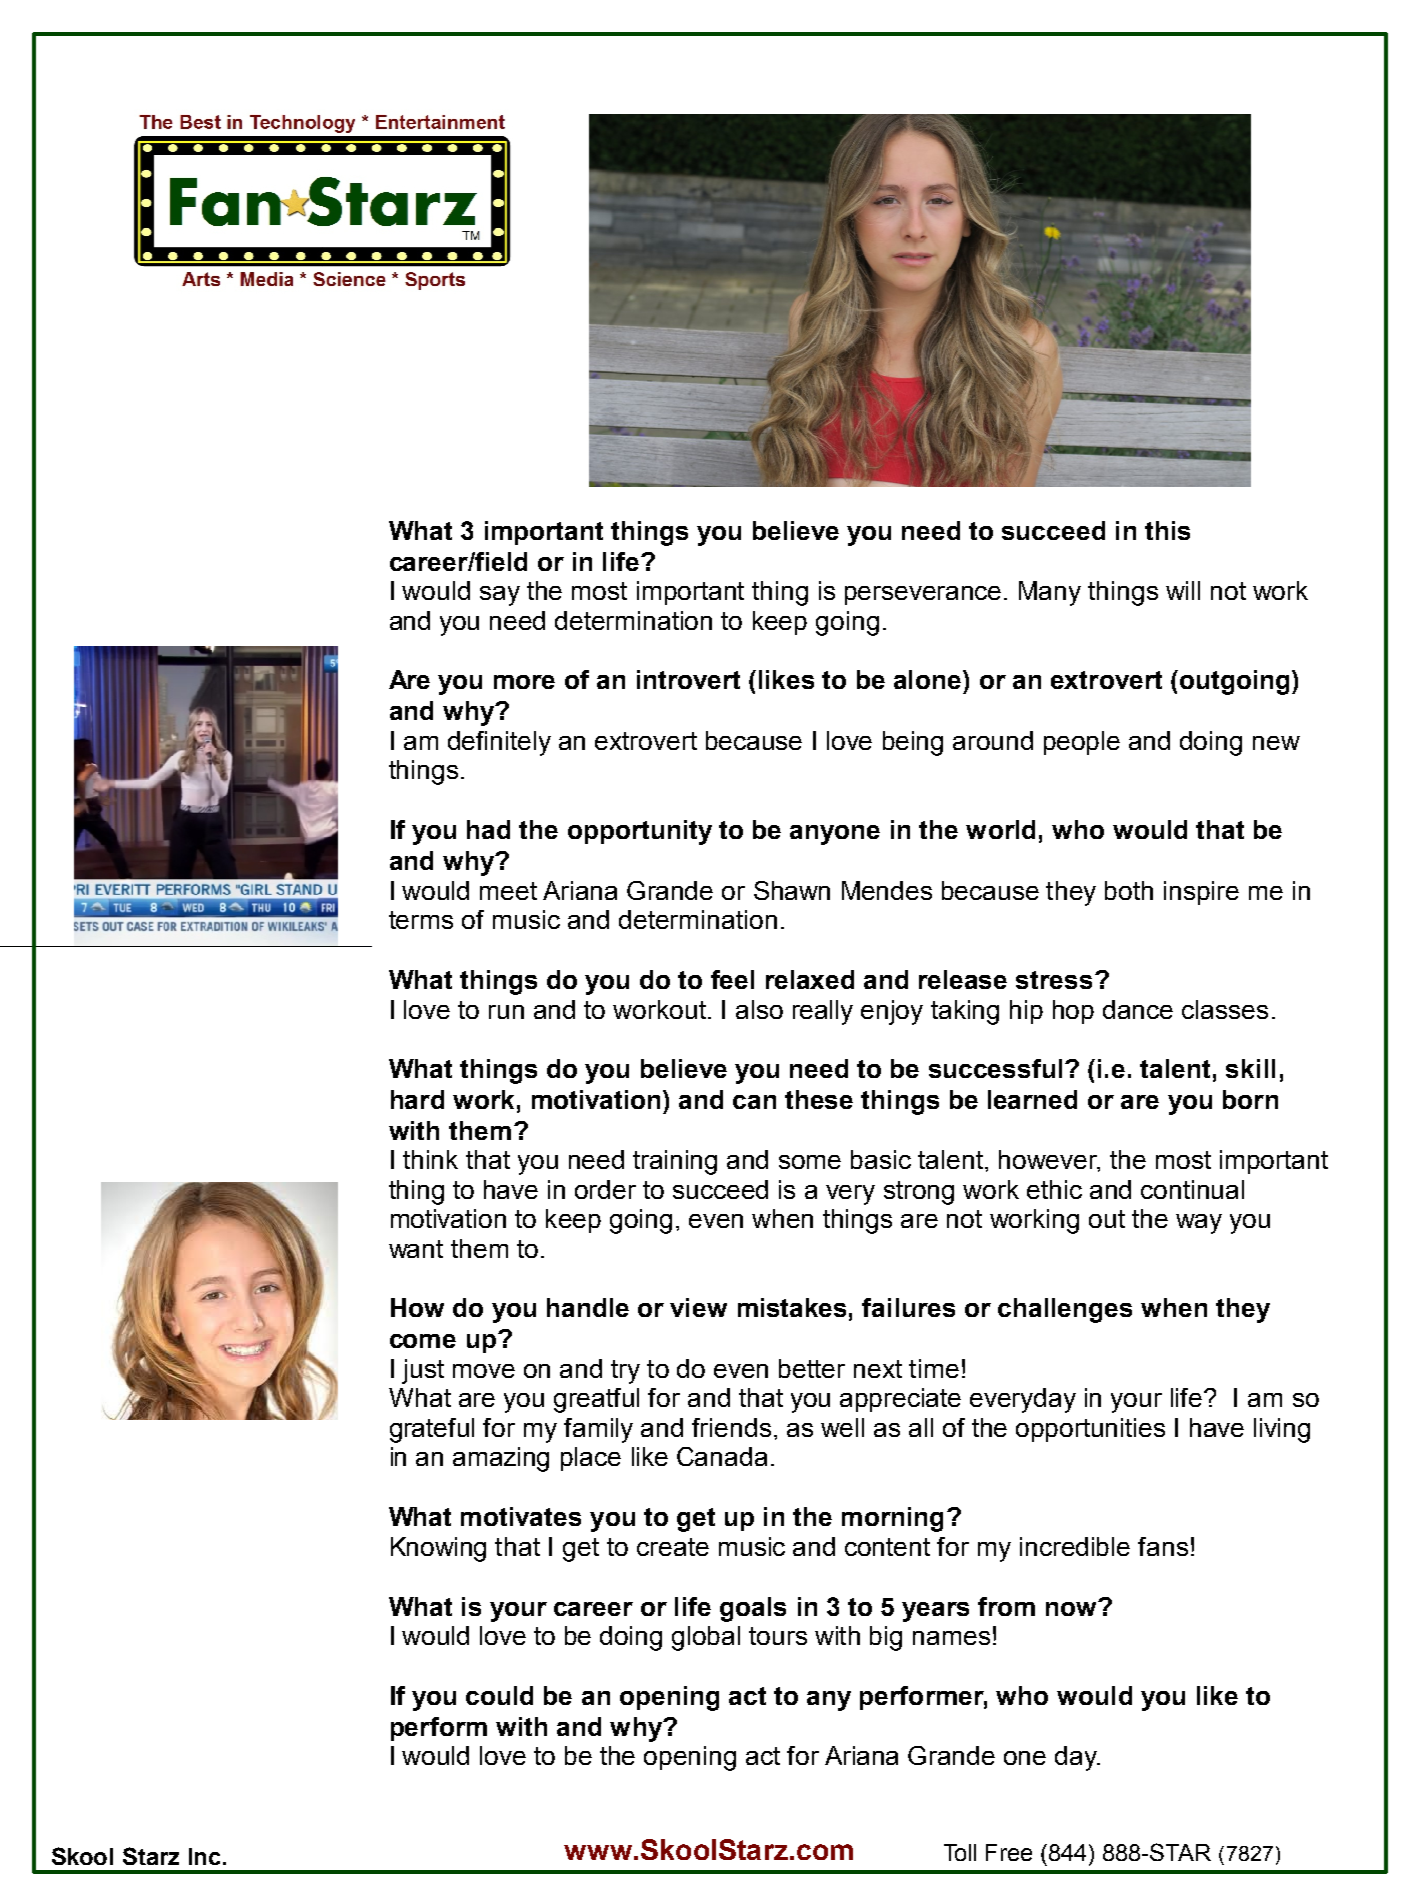  Describe the element at coordinates (484, 1371) in the screenshot. I see `move` at that location.
